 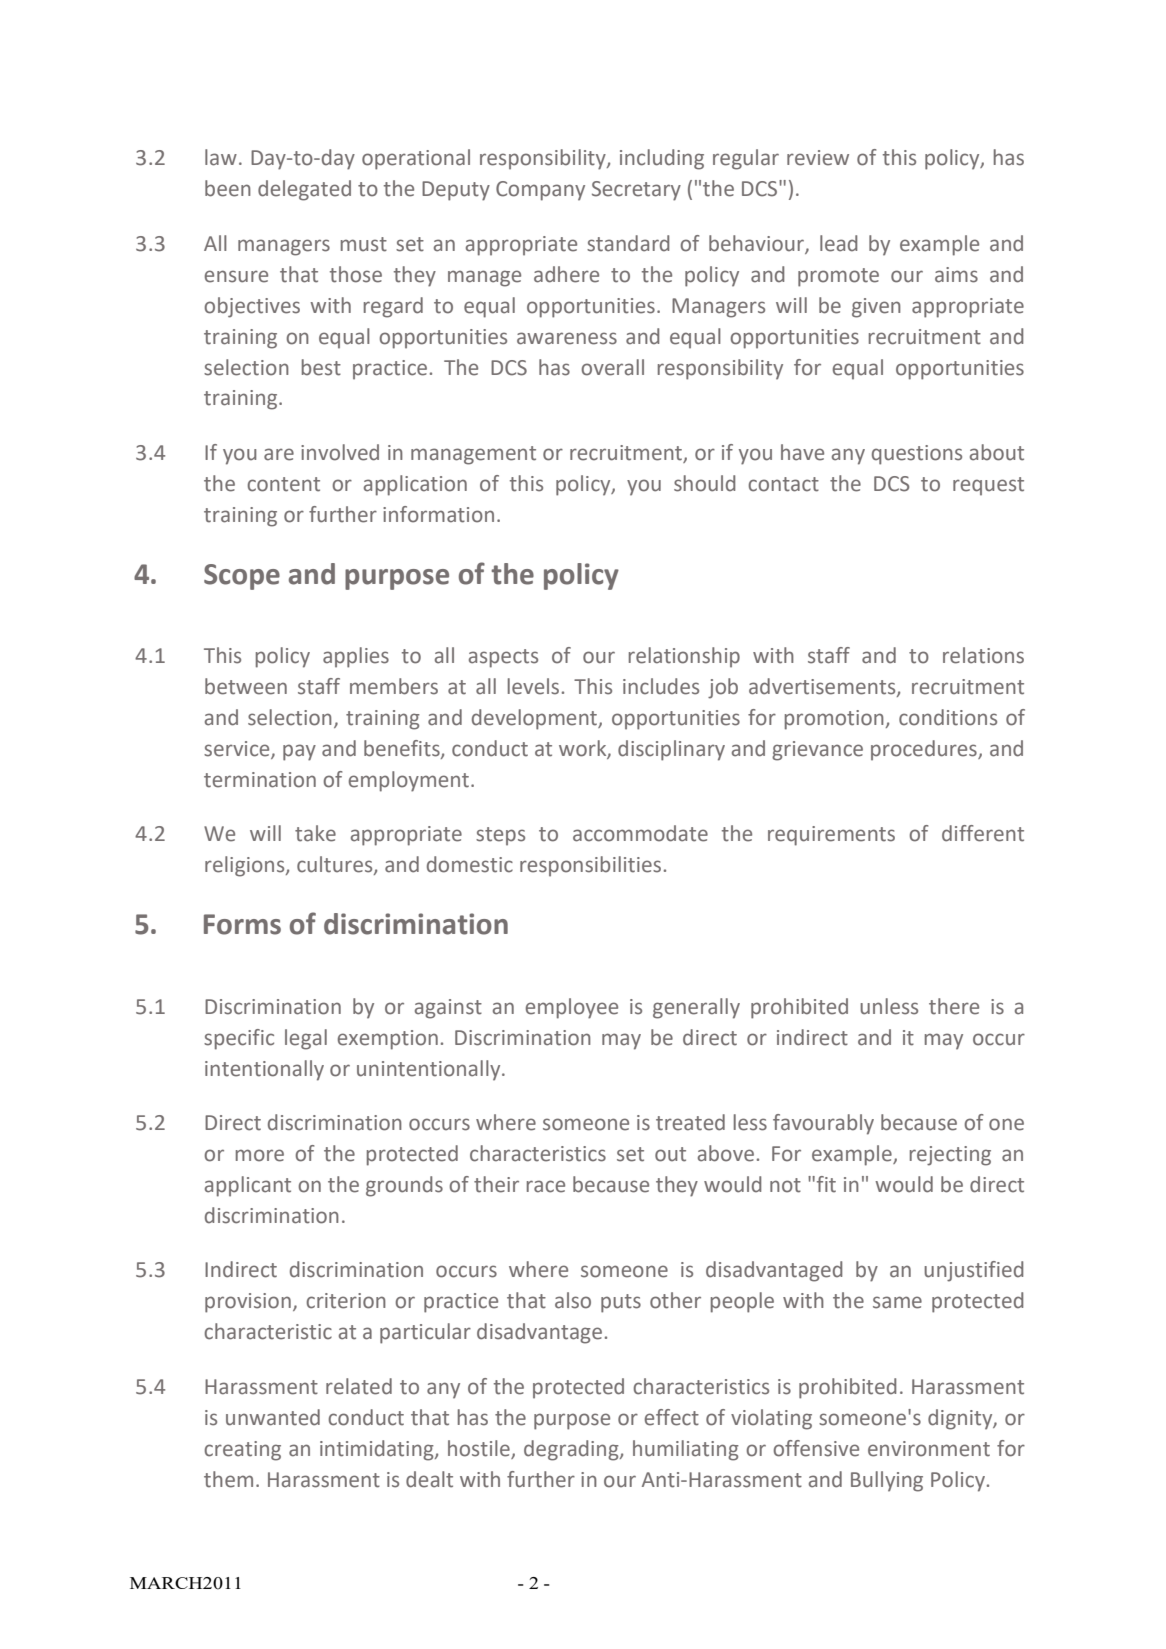 What do you see at coordinates (572, 1008) in the document?
I see `employee` at bounding box center [572, 1008].
